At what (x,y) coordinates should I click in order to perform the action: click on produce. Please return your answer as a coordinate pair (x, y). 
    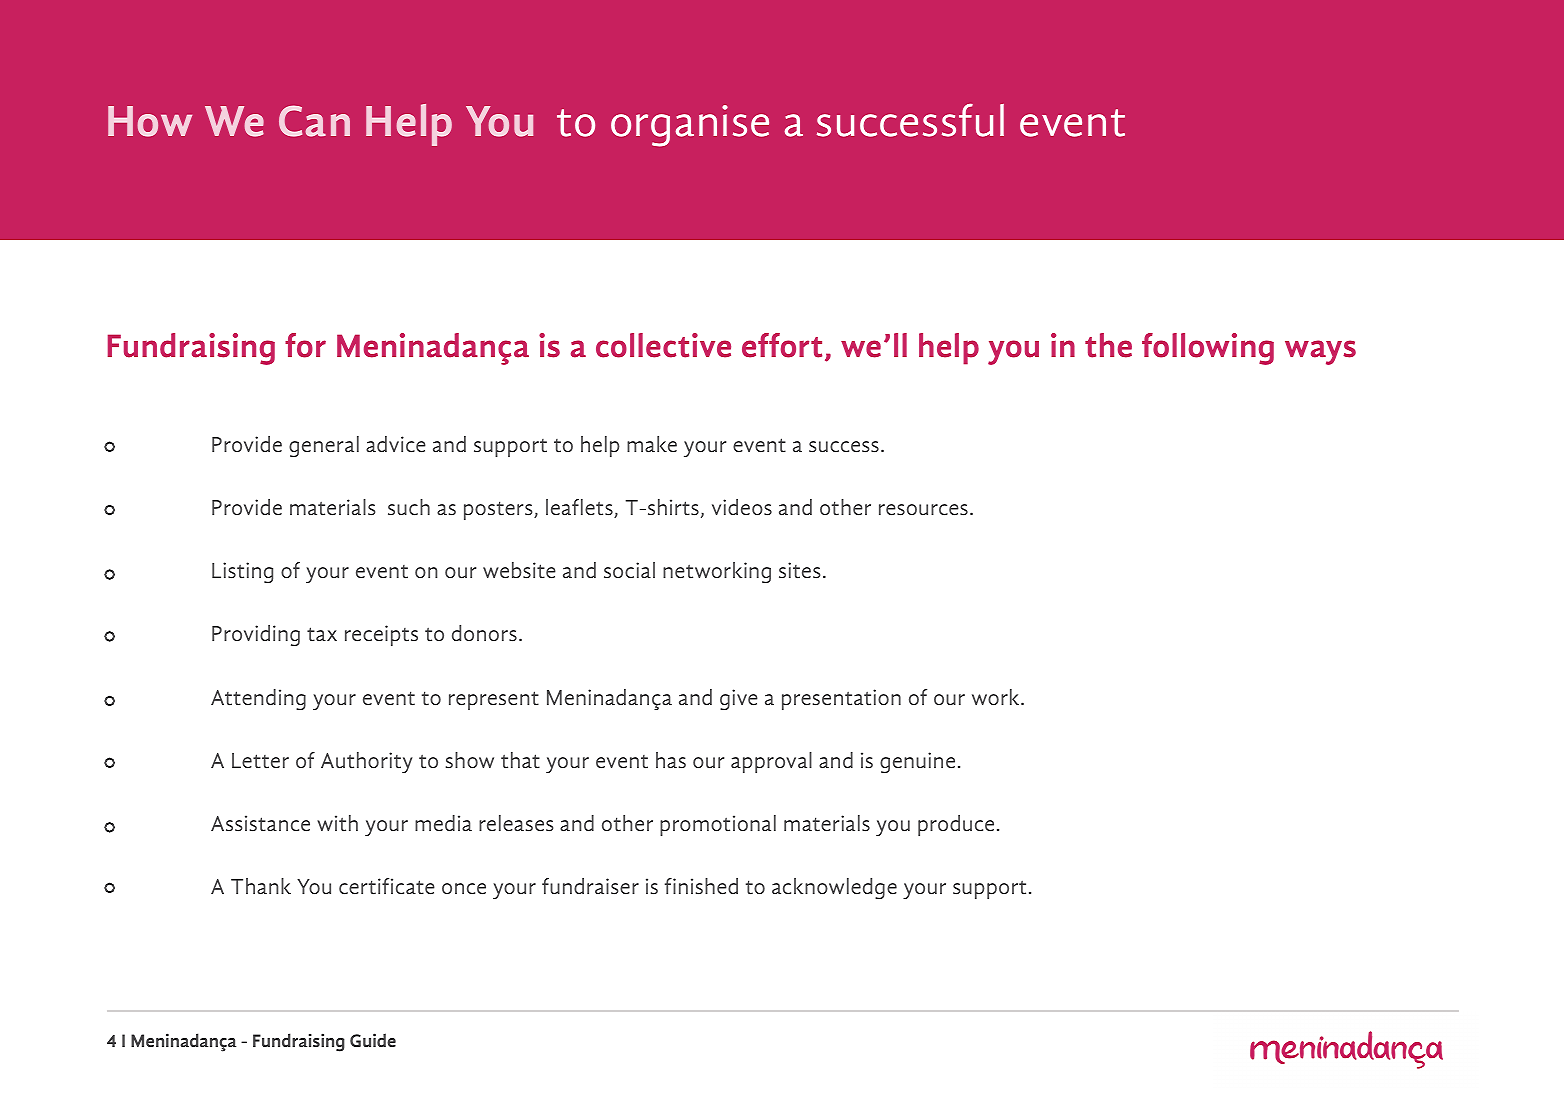
    Looking at the image, I should click on (956, 825).
